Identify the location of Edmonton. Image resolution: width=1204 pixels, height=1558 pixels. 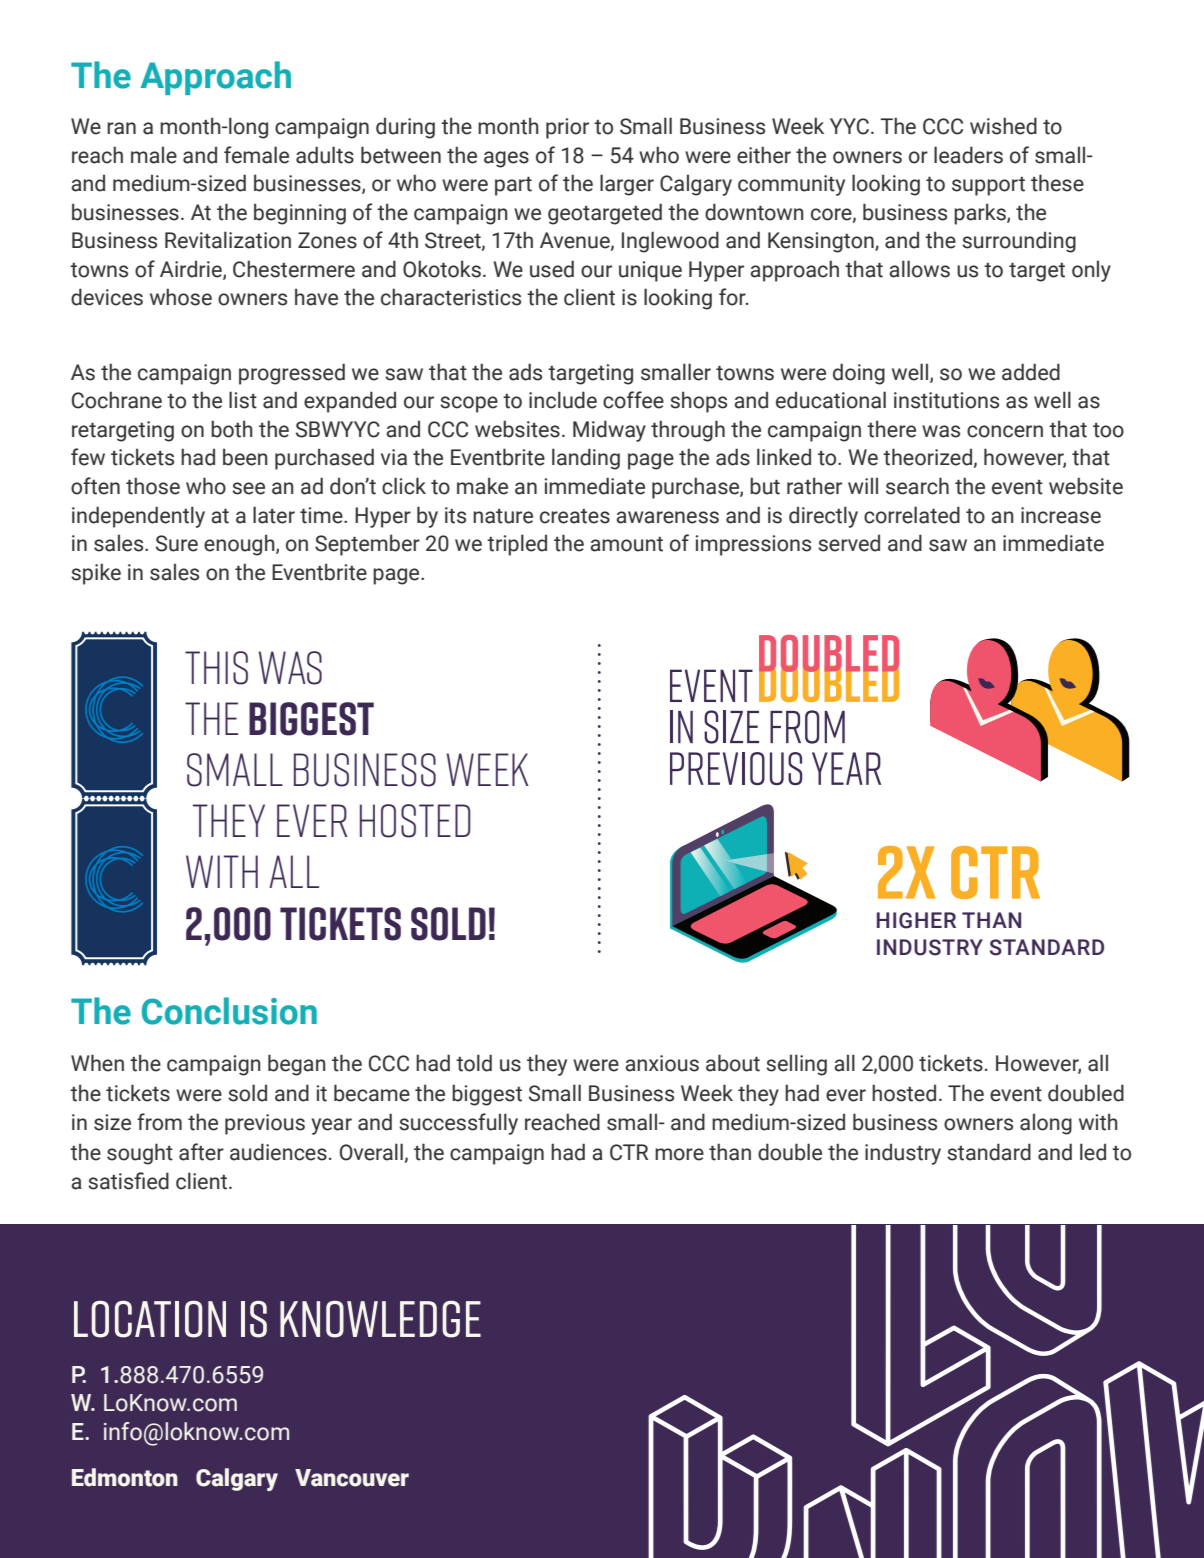
(125, 1477).
